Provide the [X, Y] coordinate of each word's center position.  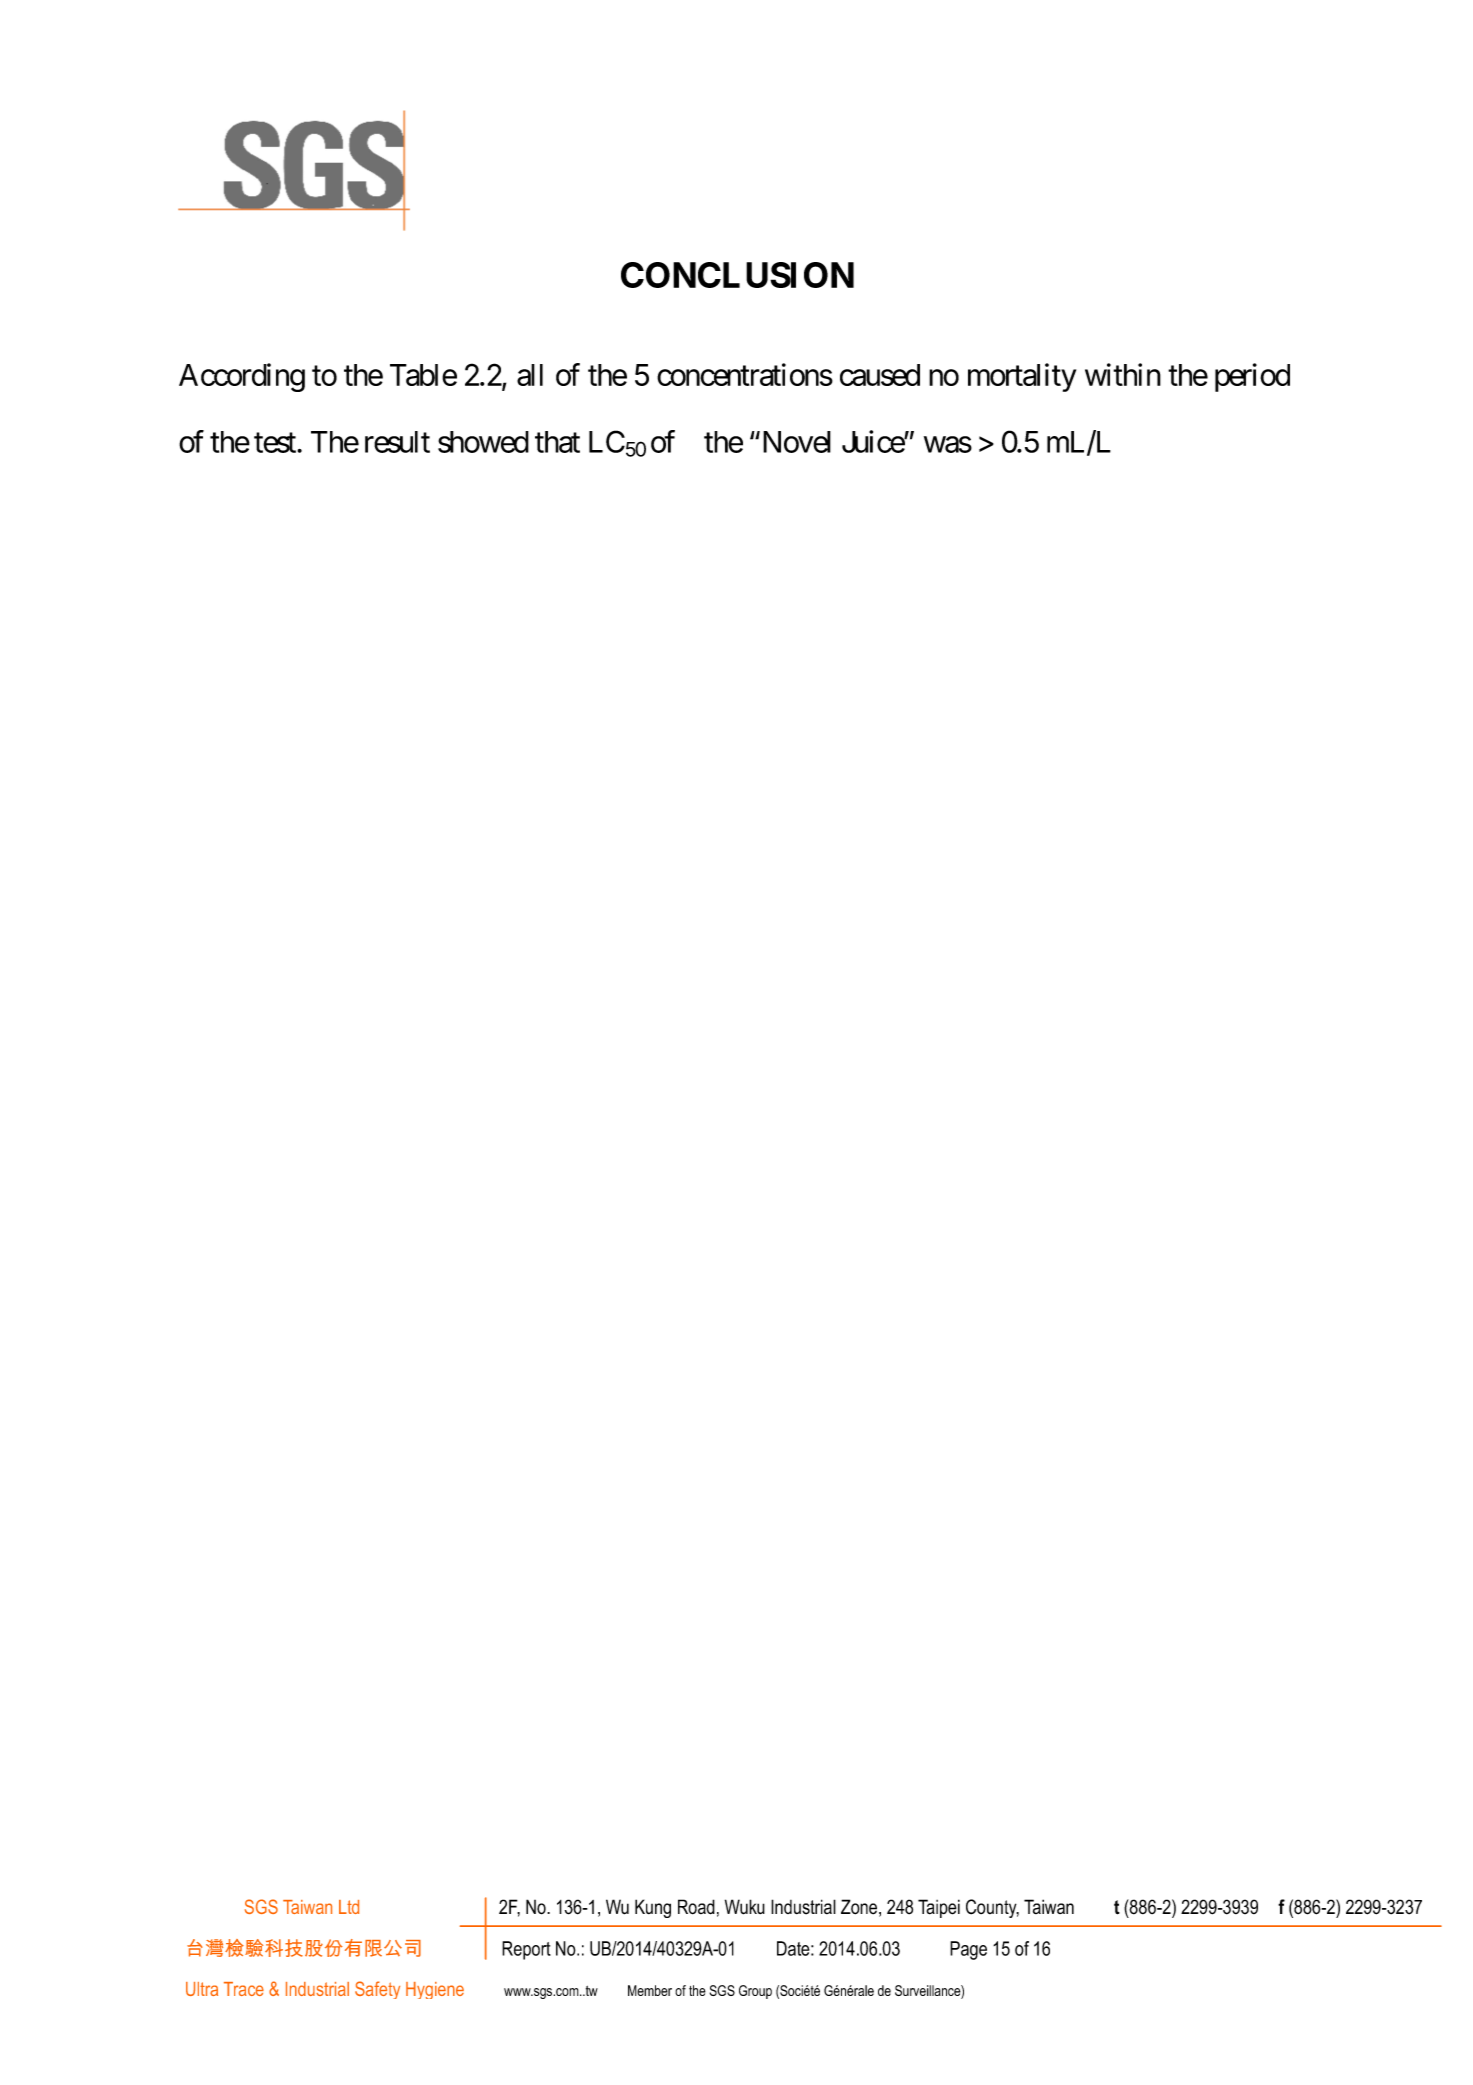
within [1123, 374]
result [397, 442]
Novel [795, 442]
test [276, 443]
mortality [1022, 377]
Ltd [349, 1907]
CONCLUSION [737, 275]
